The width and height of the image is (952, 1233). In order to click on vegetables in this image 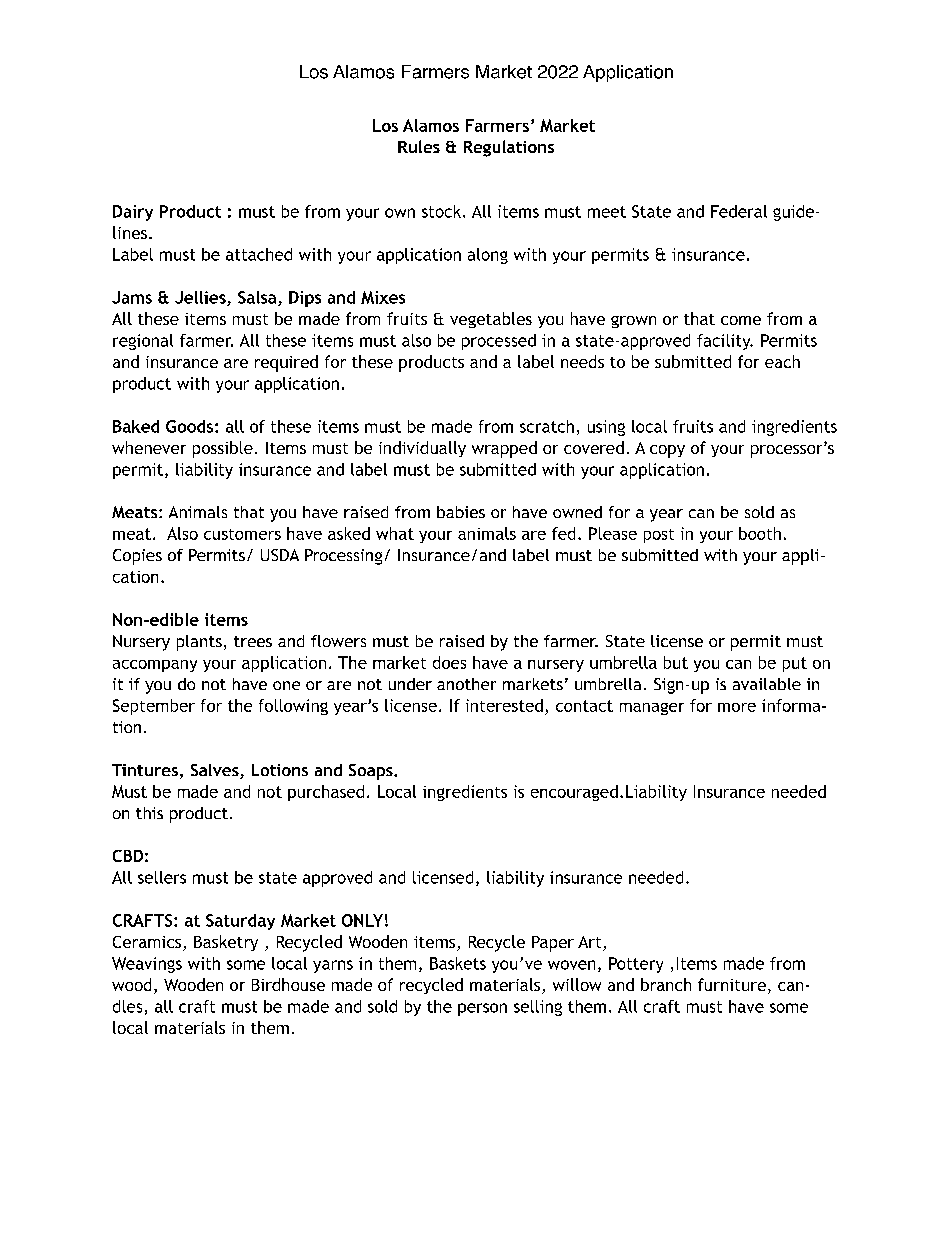, I will do `click(491, 320)`.
